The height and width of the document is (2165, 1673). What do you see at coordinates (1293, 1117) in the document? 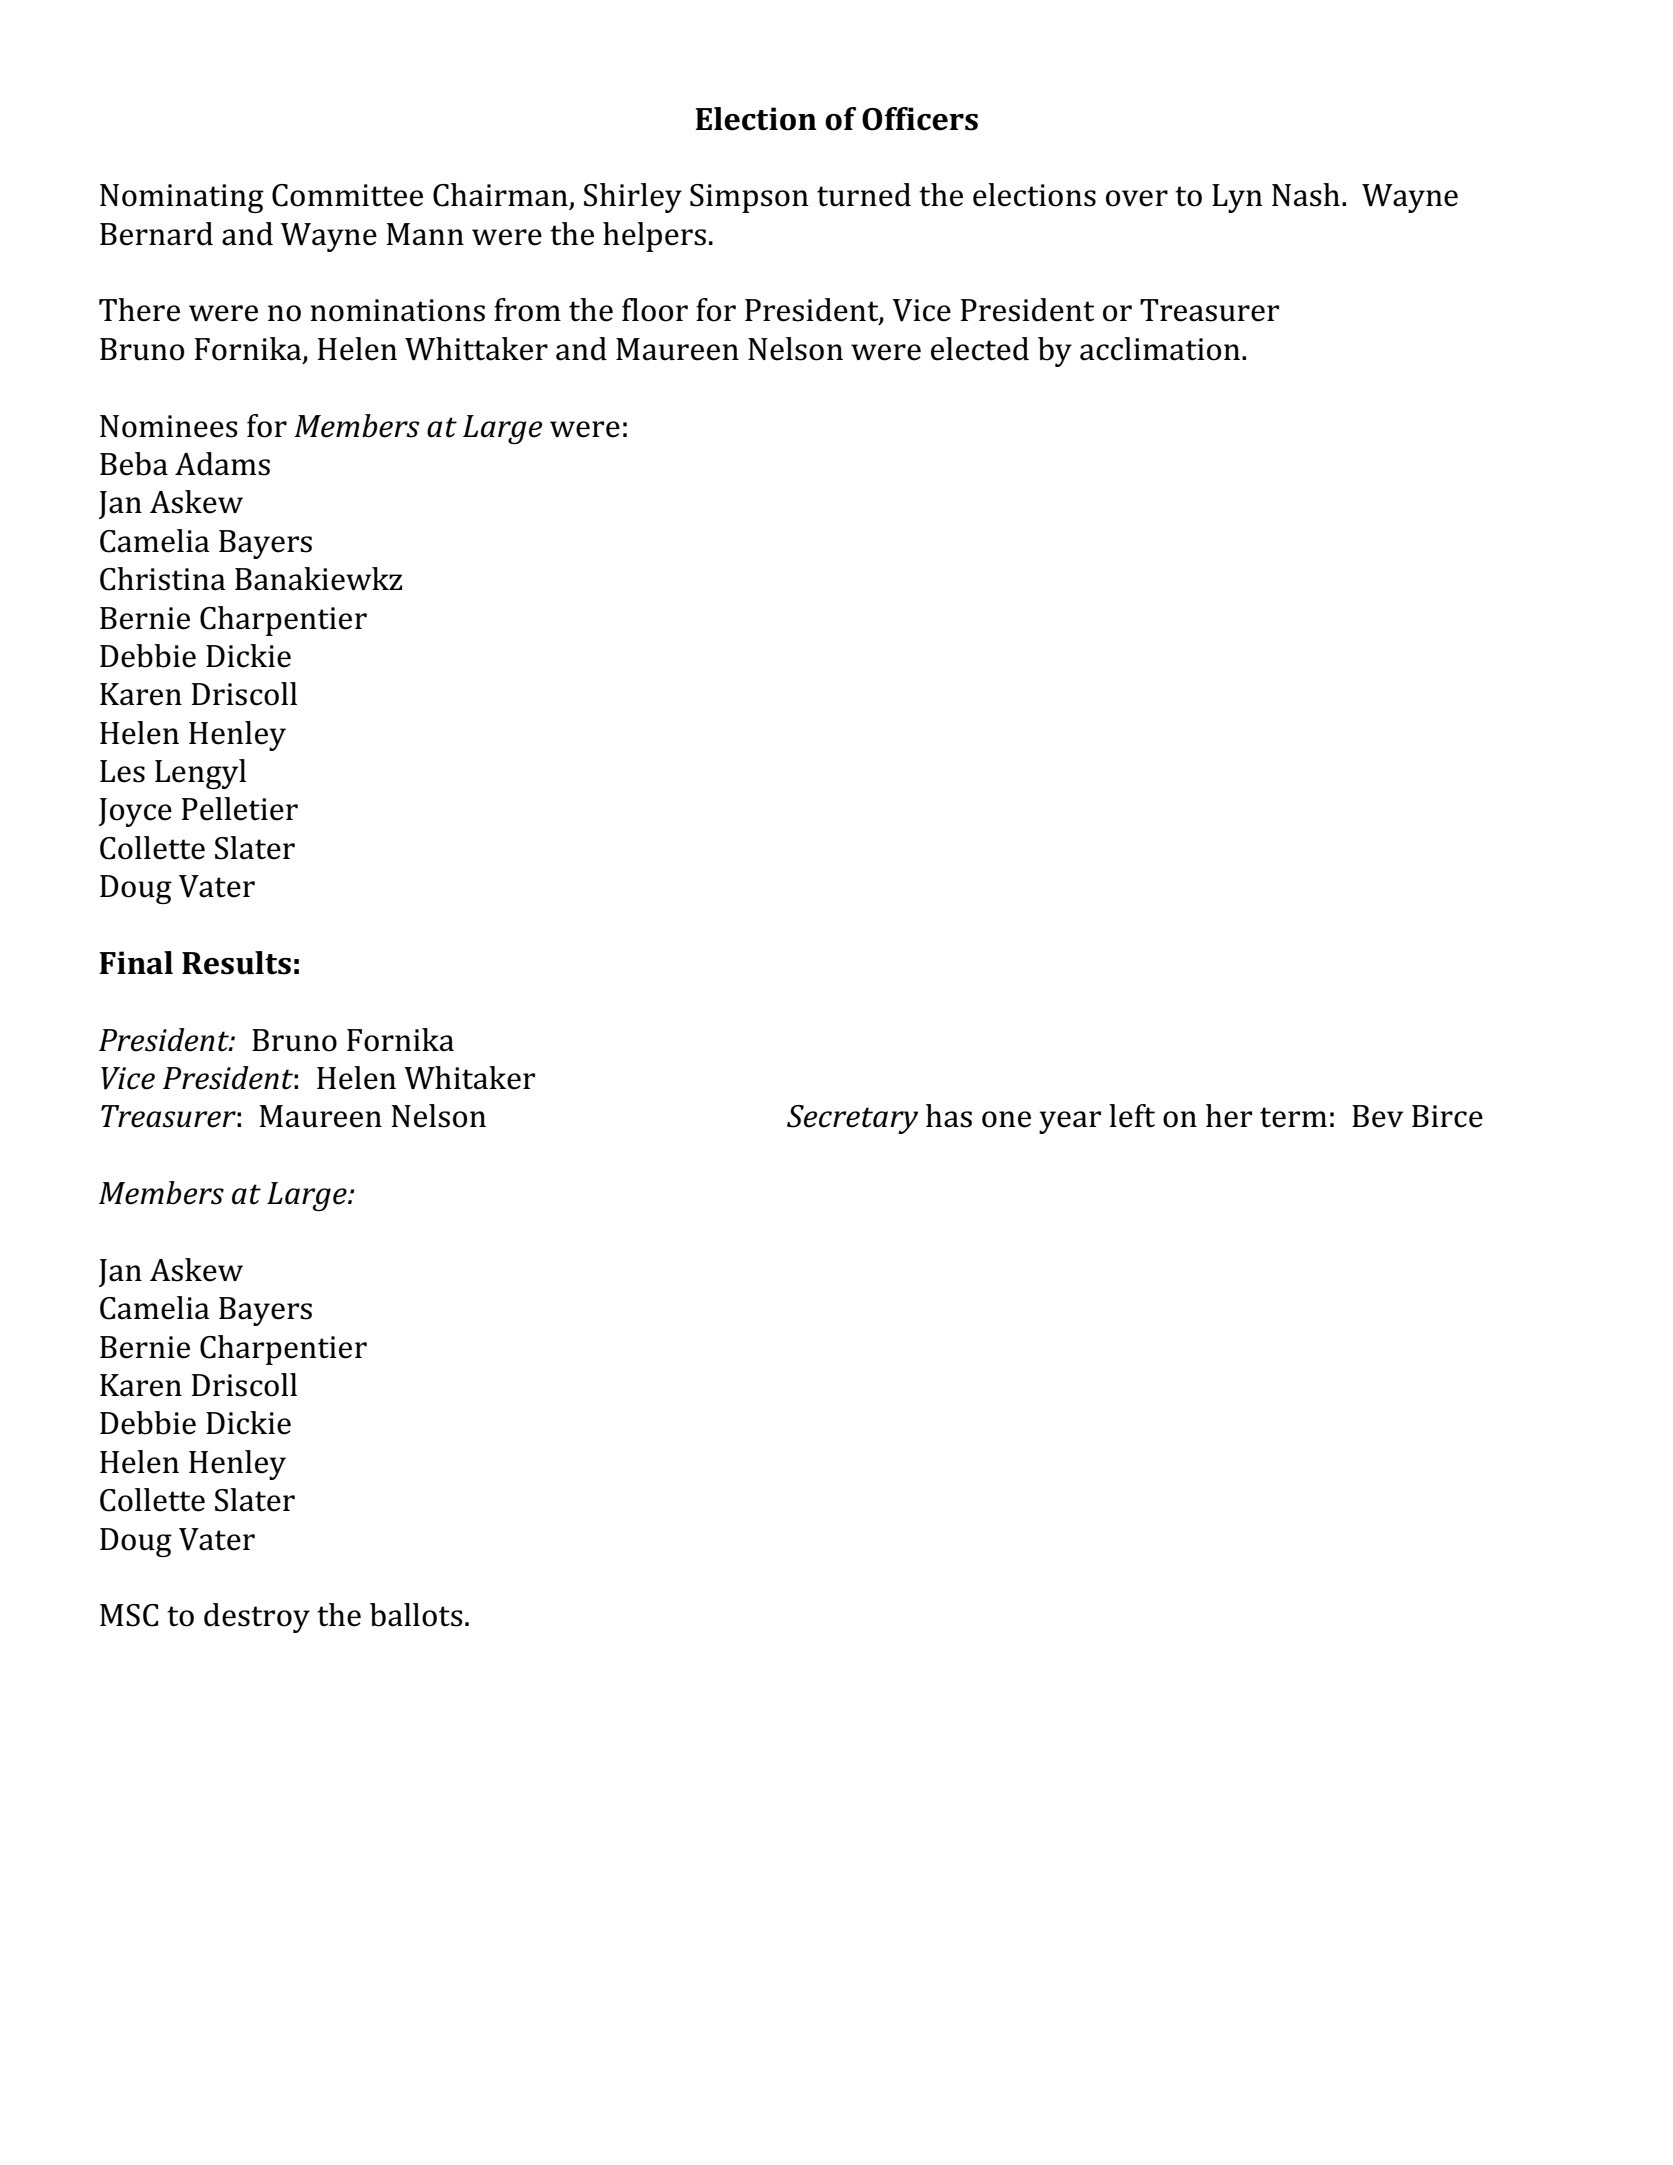
I see `term` at bounding box center [1293, 1117].
